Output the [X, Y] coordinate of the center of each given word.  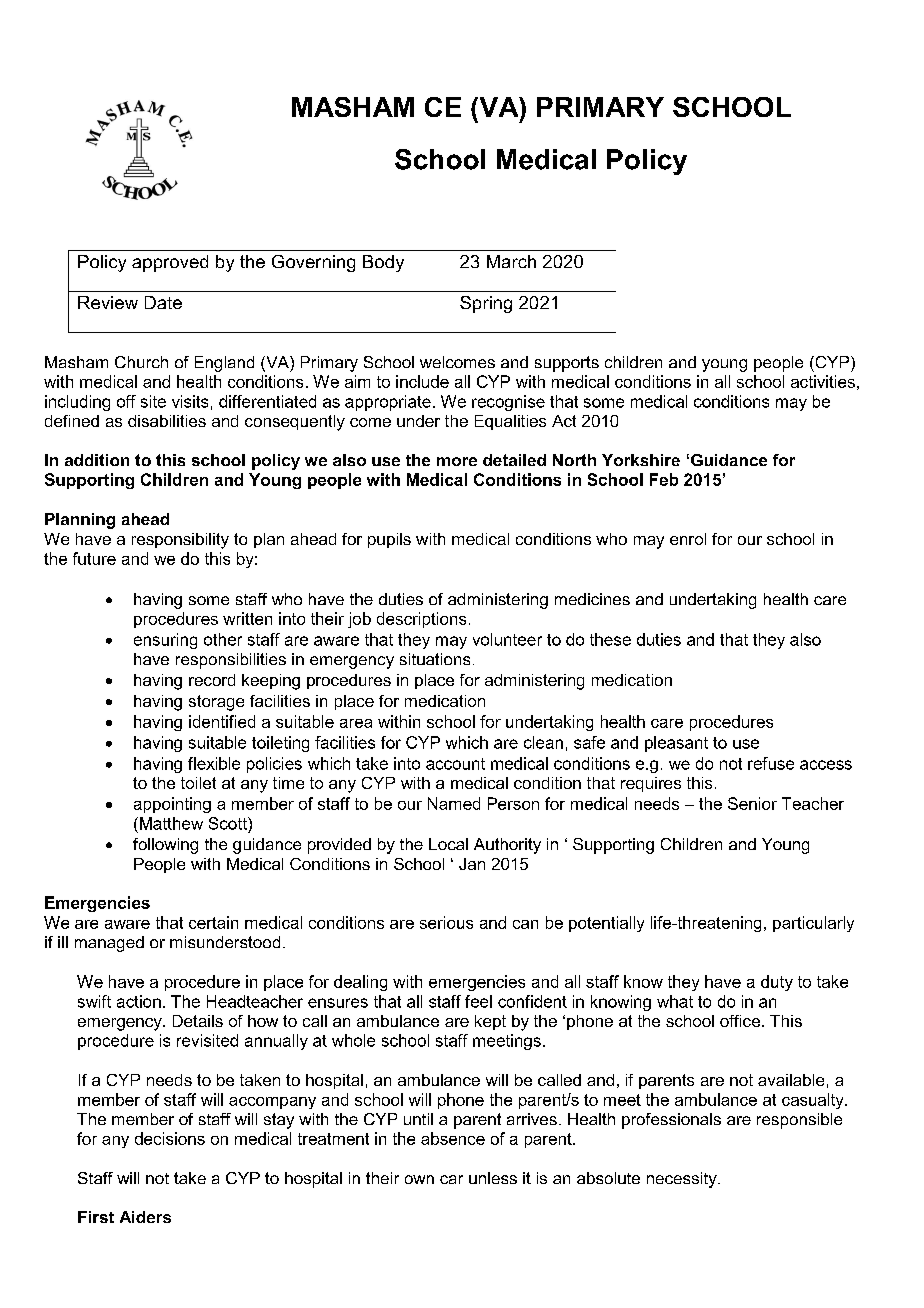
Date [163, 302]
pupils [389, 540]
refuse [771, 763]
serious [446, 922]
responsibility [180, 541]
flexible [214, 763]
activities [823, 381]
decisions [170, 1138]
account [455, 764]
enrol [688, 539]
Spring [486, 304]
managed [109, 944]
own [419, 1179]
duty [777, 983]
